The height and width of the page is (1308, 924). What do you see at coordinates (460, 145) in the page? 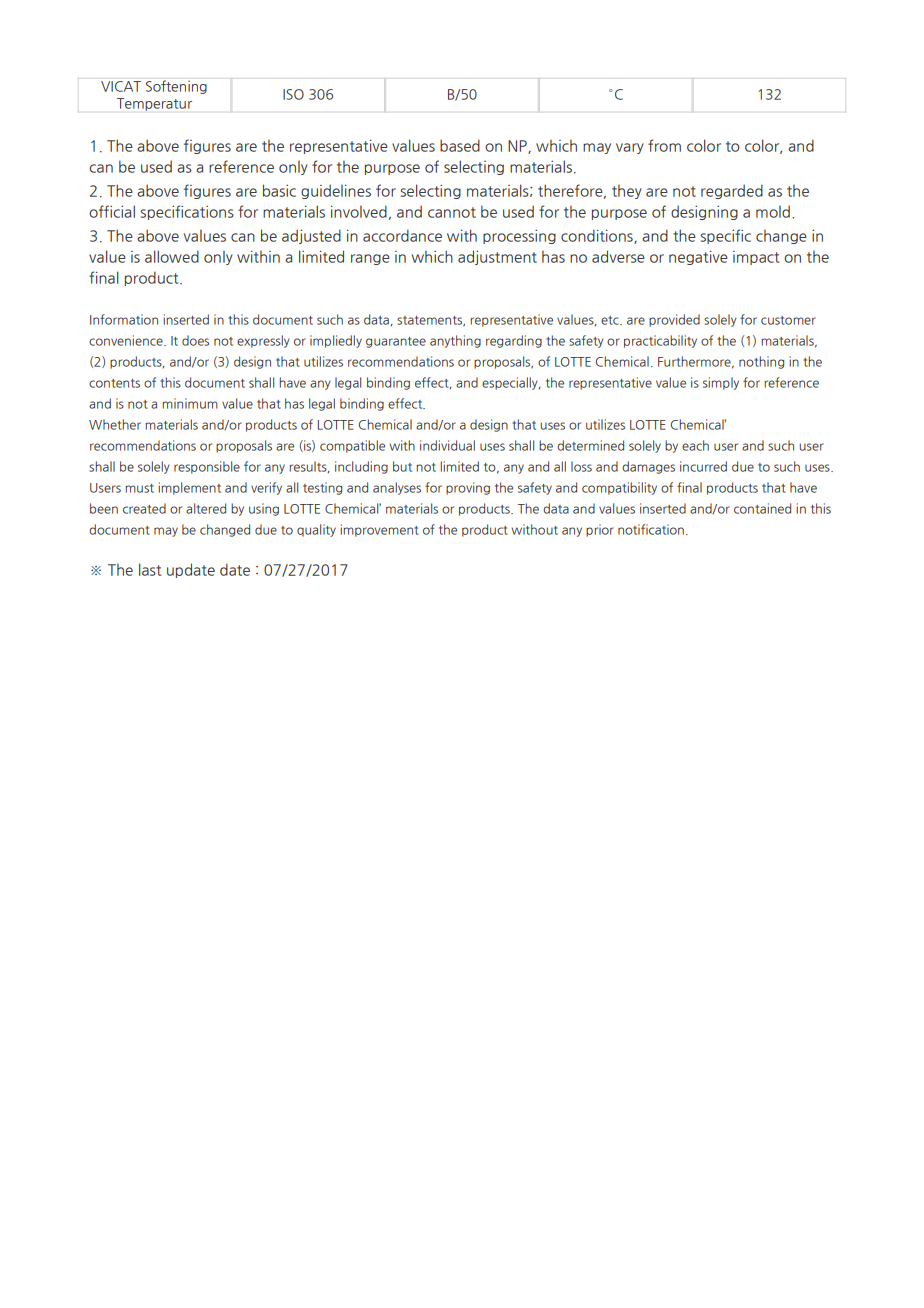
I see `based` at bounding box center [460, 145].
